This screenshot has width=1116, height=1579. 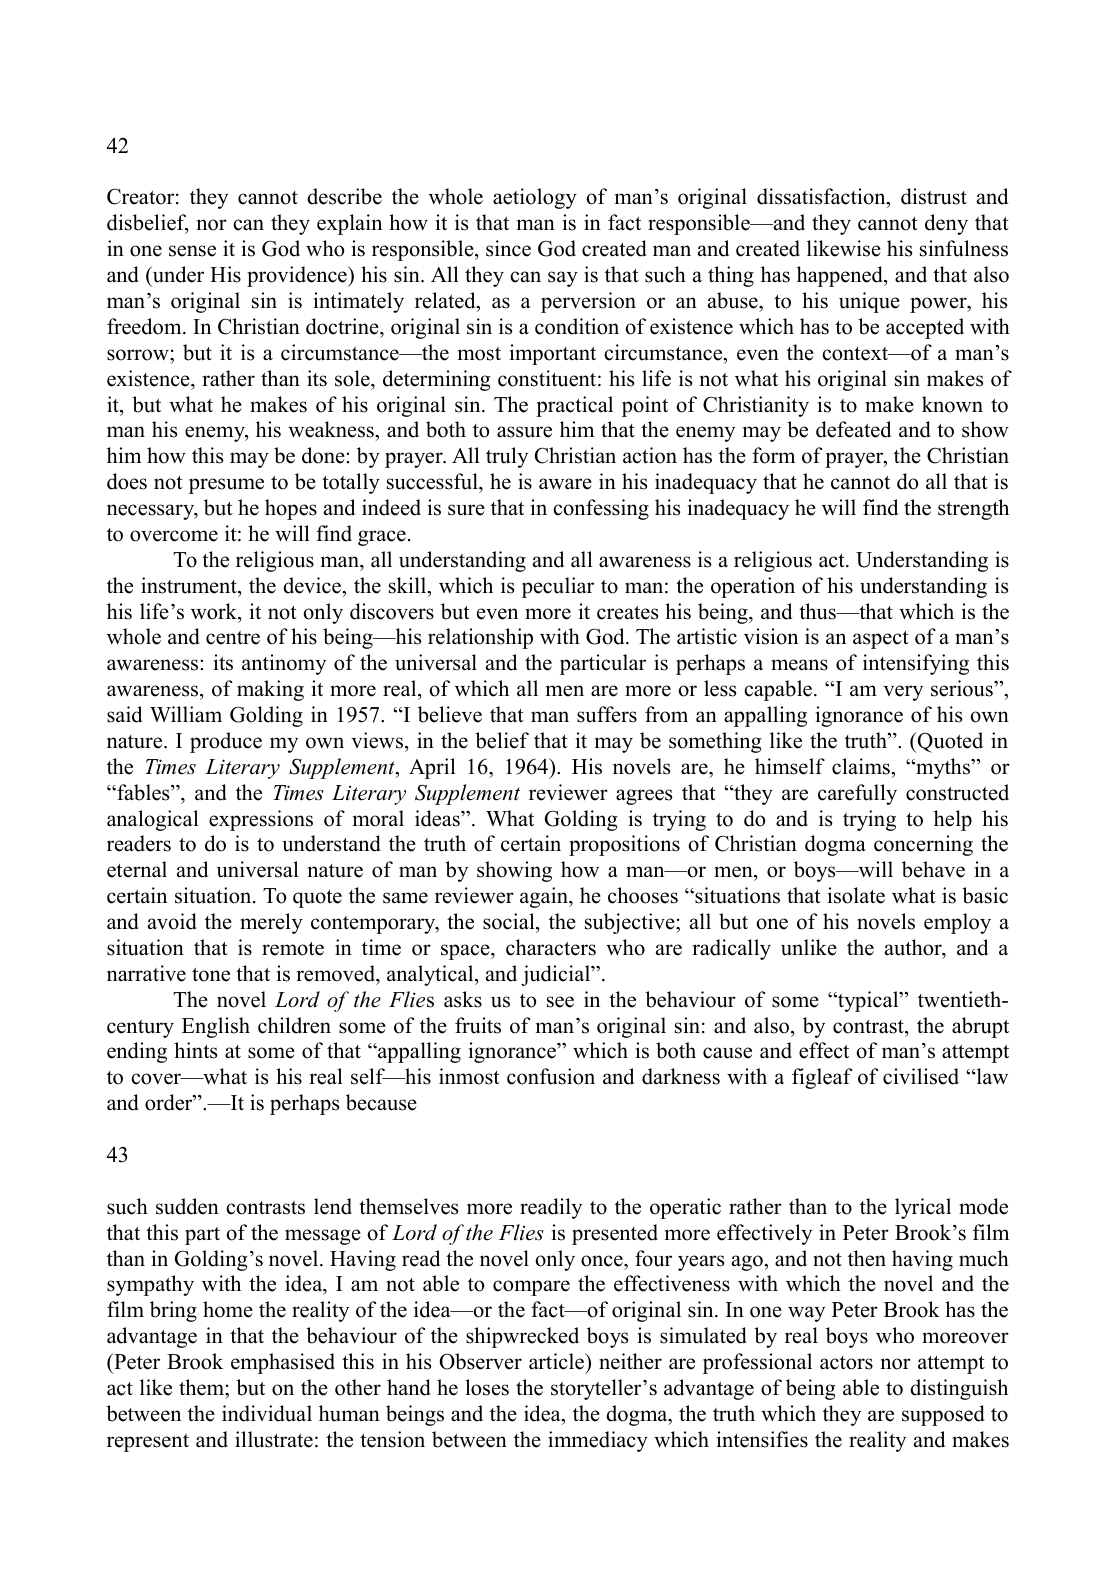 What do you see at coordinates (857, 794) in the screenshot?
I see `carefully` at bounding box center [857, 794].
